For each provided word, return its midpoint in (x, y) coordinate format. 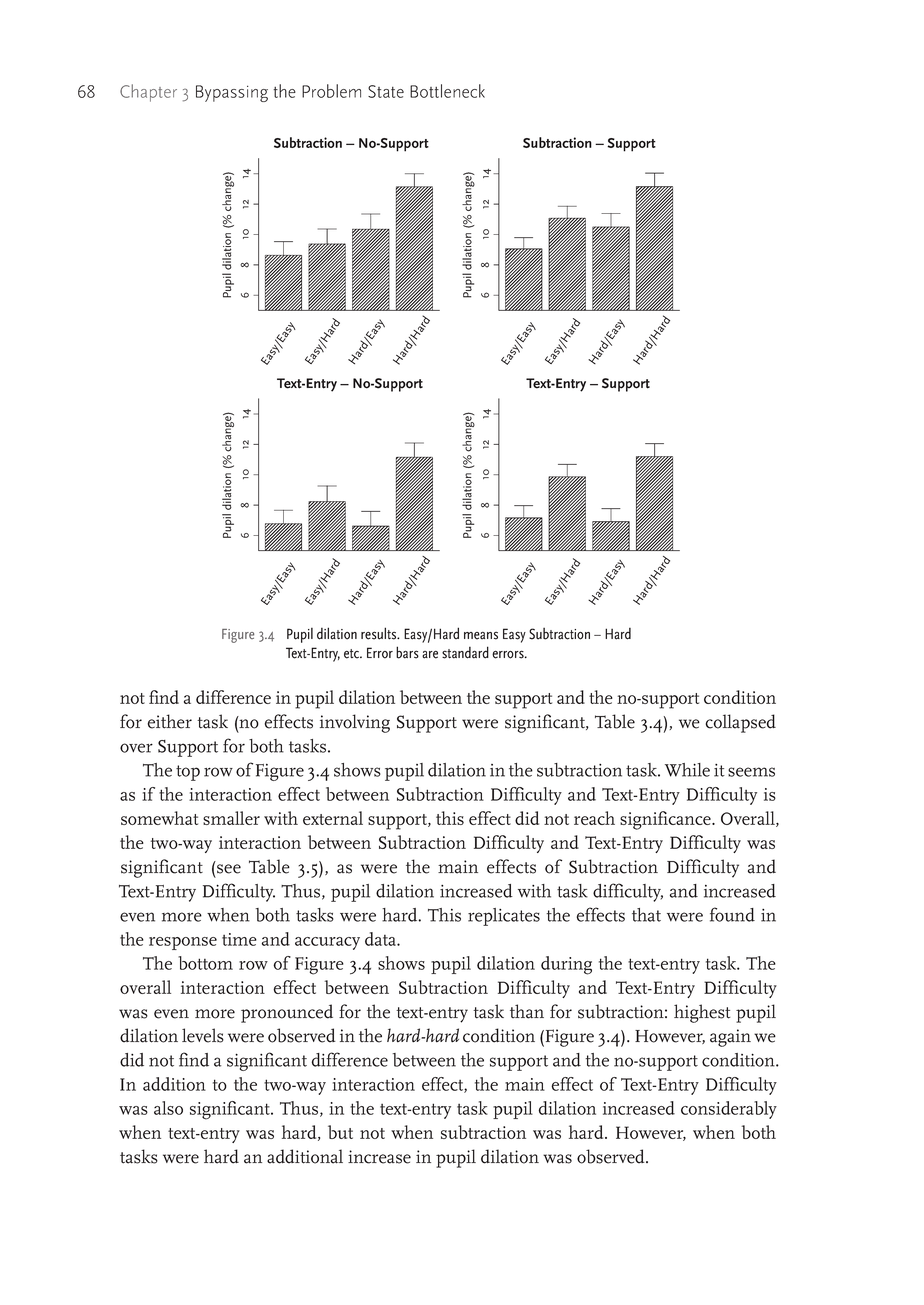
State (386, 91)
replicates (504, 917)
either (169, 721)
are (430, 655)
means (481, 636)
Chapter (148, 93)
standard (465, 652)
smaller (231, 818)
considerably (729, 1110)
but (340, 1132)
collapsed (741, 723)
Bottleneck (447, 91)
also (168, 1108)
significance (666, 820)
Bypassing (232, 93)
